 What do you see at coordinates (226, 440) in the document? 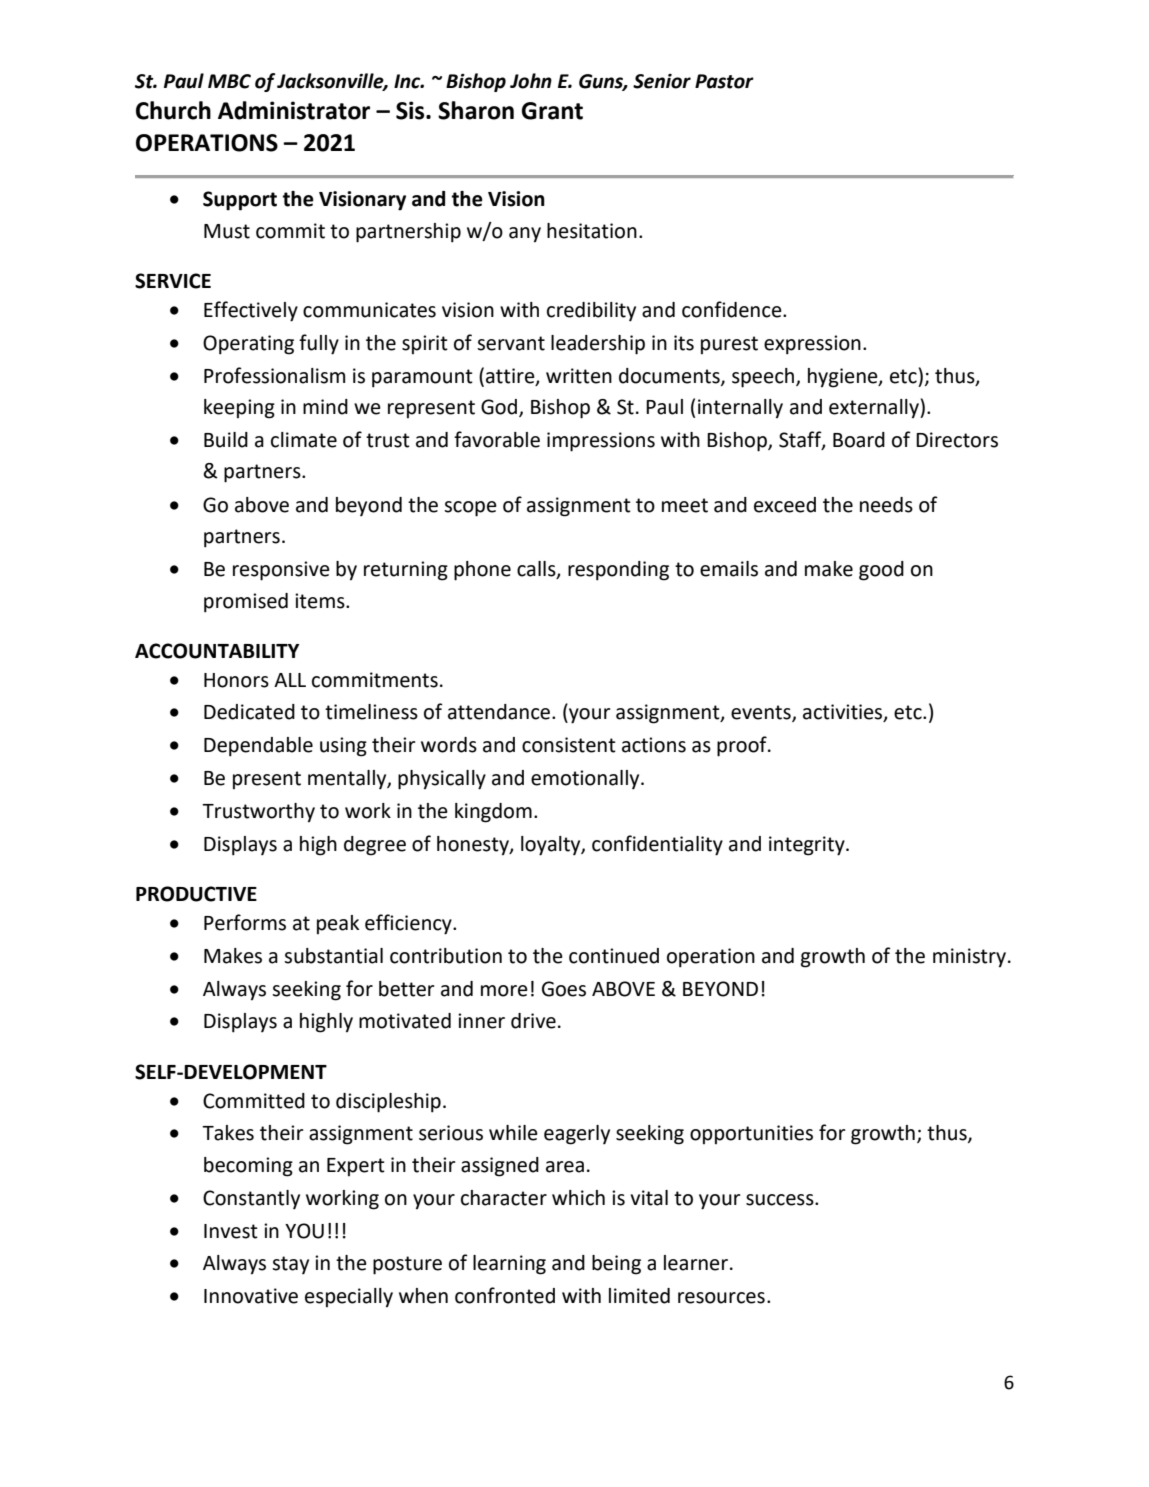
I see `Build` at bounding box center [226, 440].
